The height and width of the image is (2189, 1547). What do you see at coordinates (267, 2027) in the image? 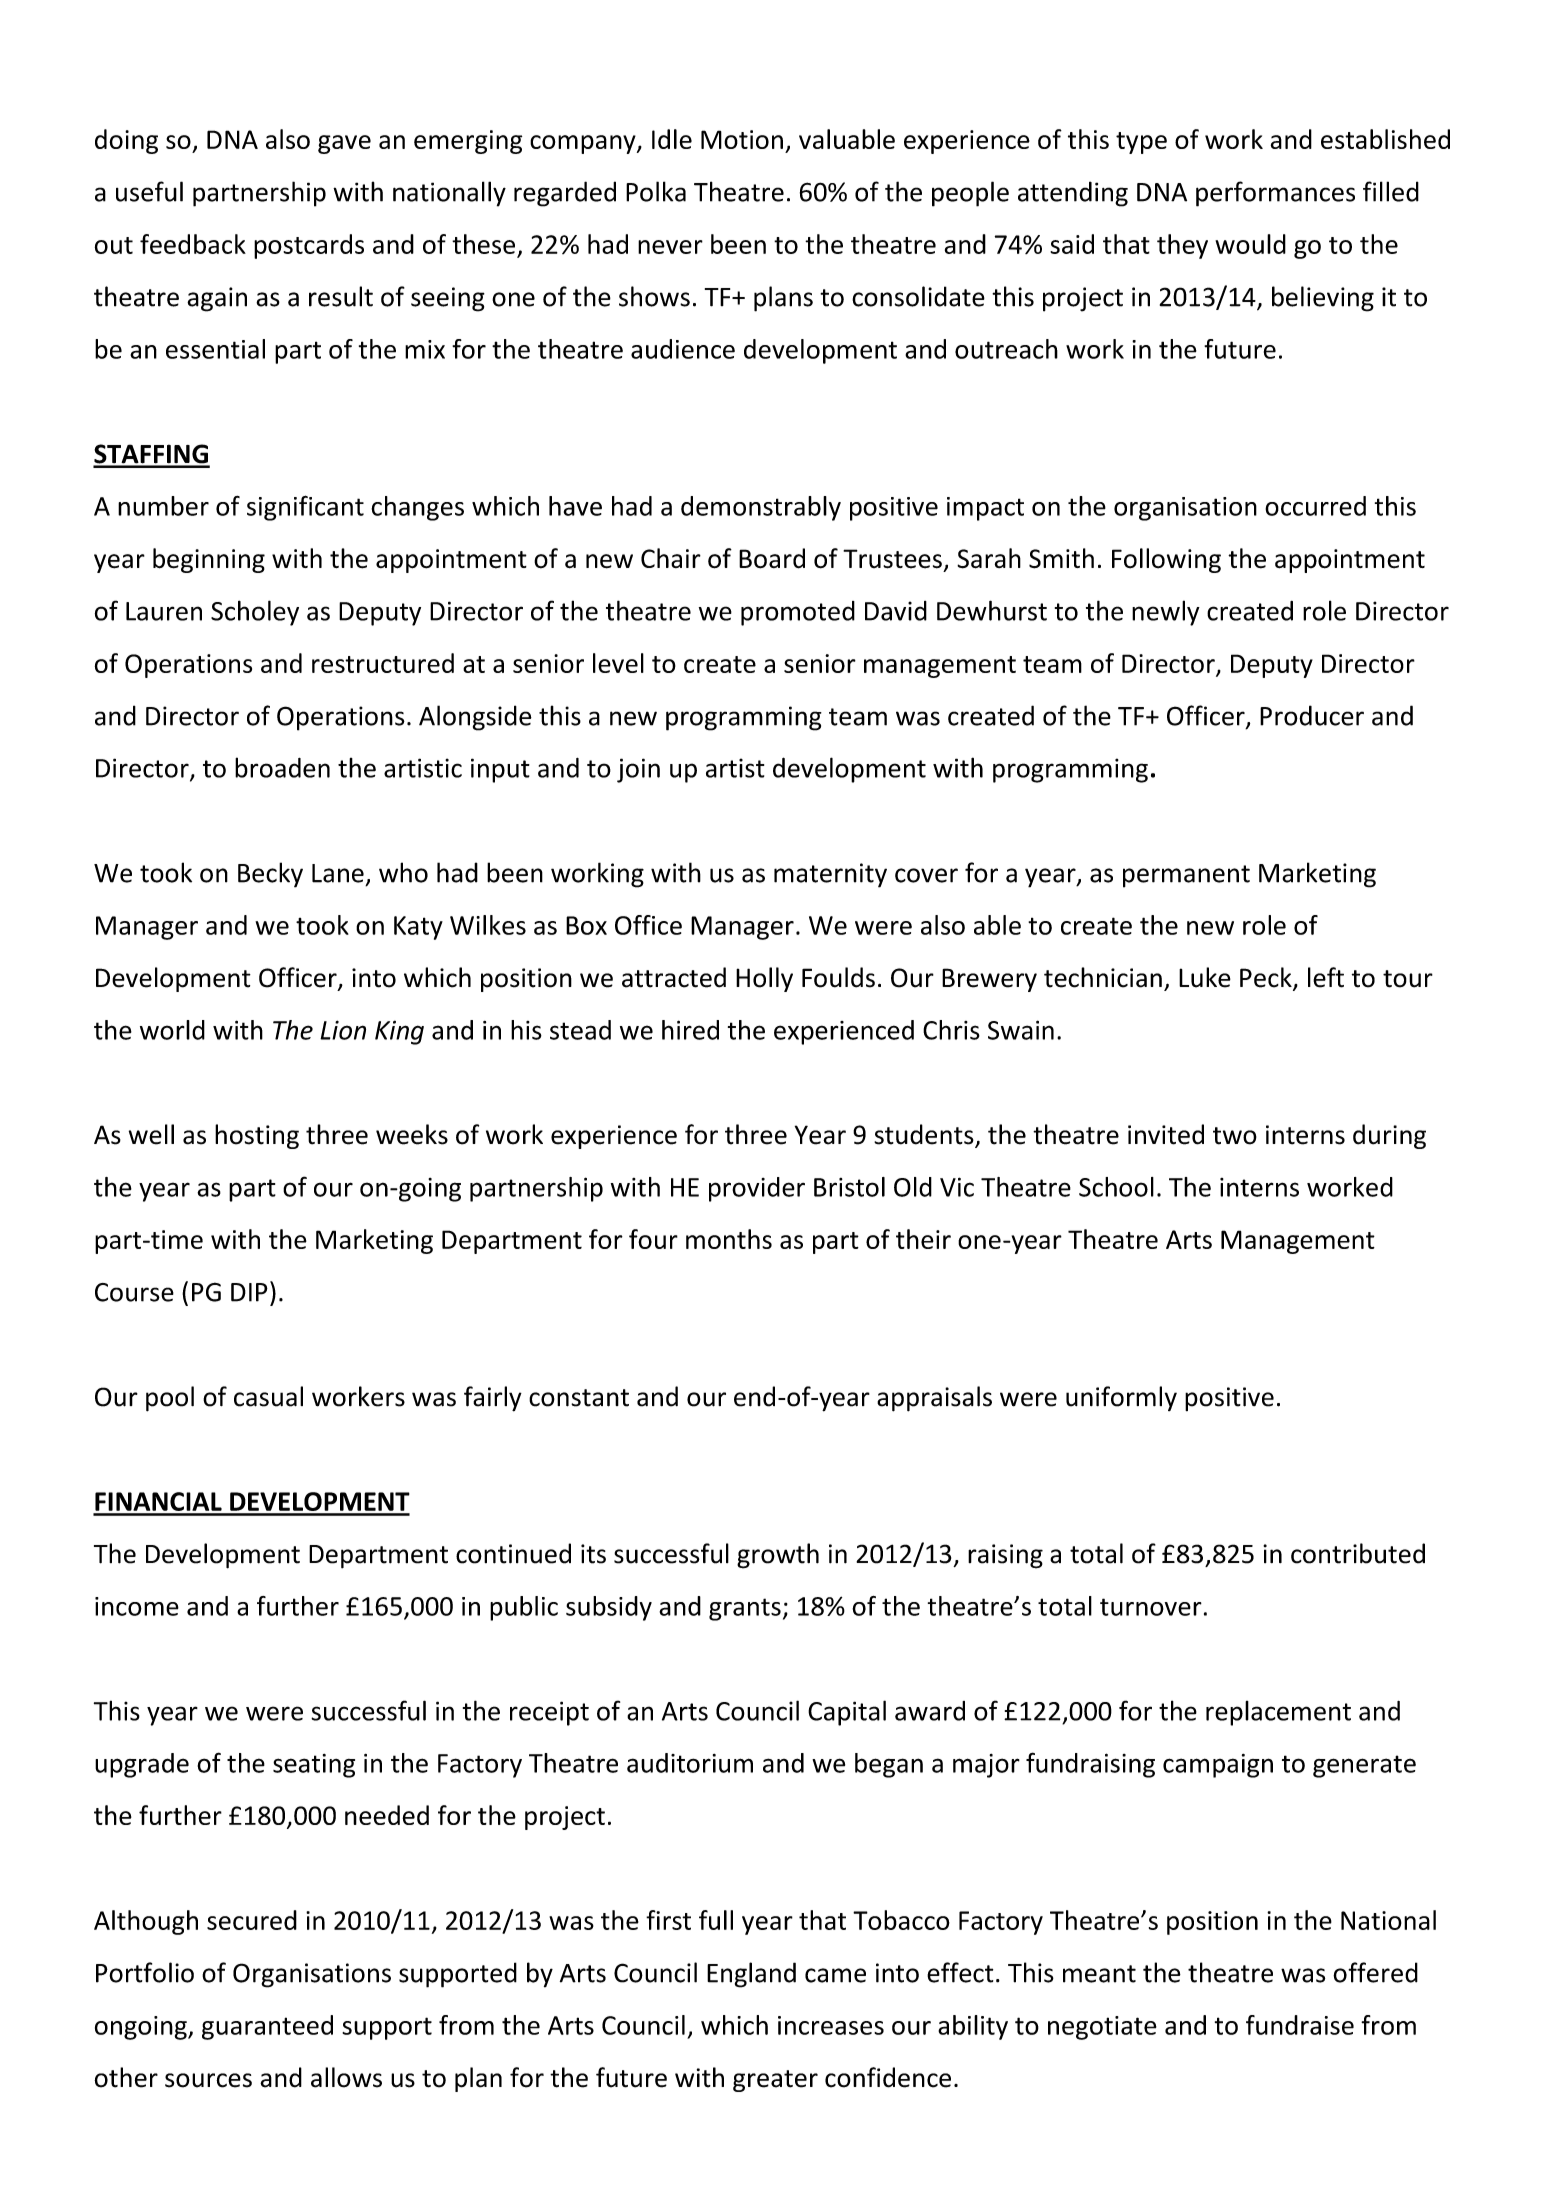
I see `guaranteed` at bounding box center [267, 2027].
